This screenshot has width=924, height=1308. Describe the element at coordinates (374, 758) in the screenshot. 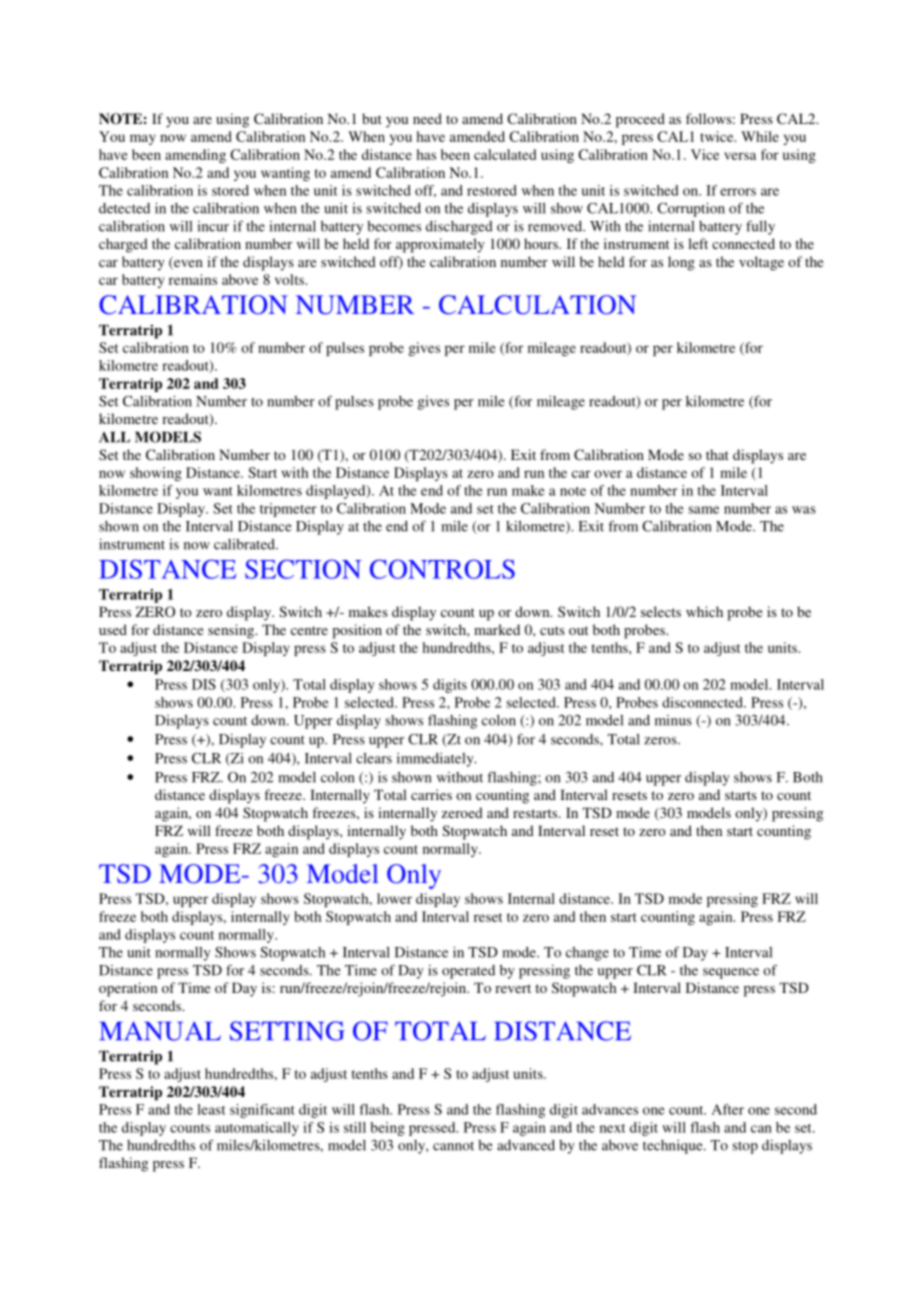

I see `clears` at that location.
